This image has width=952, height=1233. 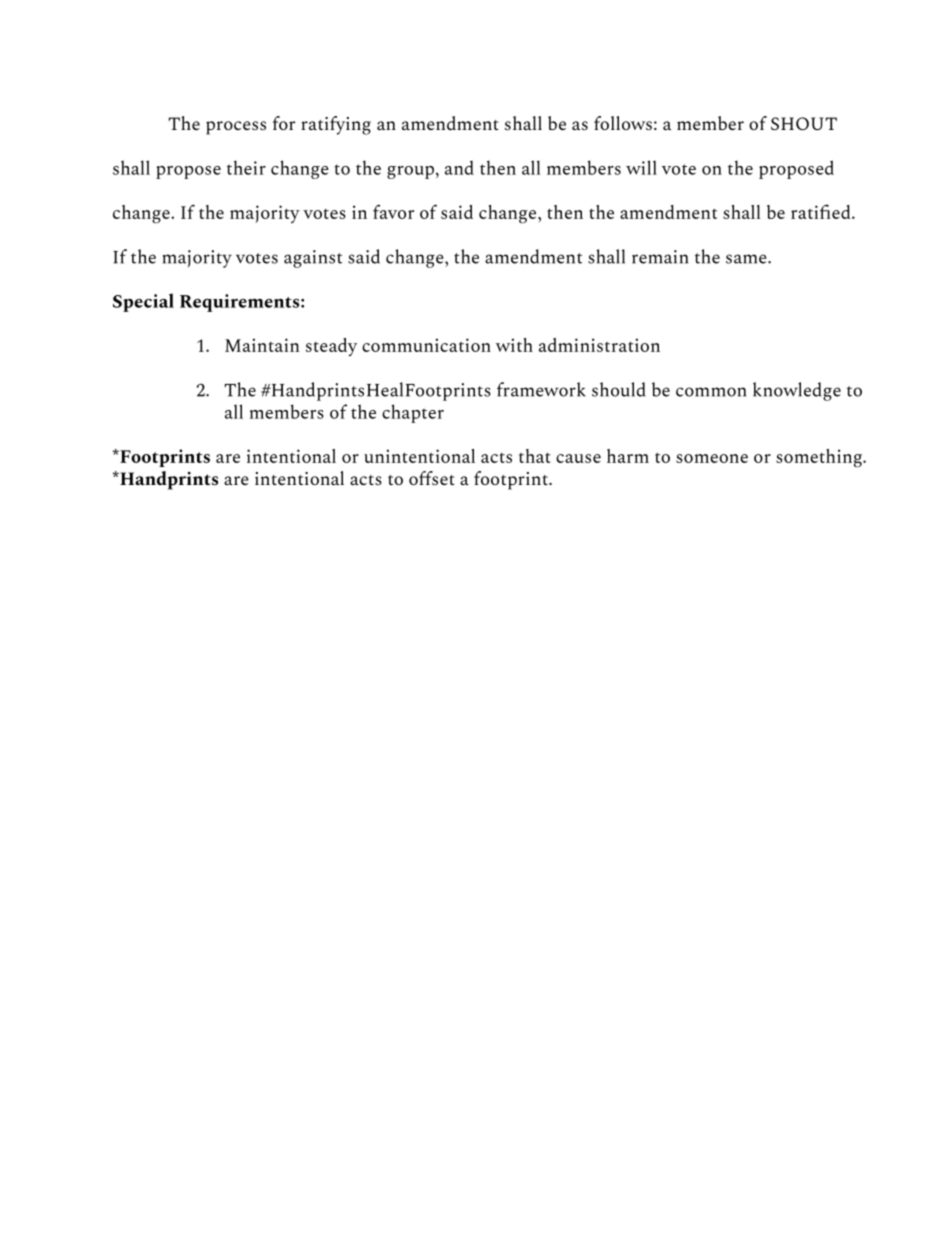 What do you see at coordinates (623, 123) in the image?
I see `follows` at bounding box center [623, 123].
